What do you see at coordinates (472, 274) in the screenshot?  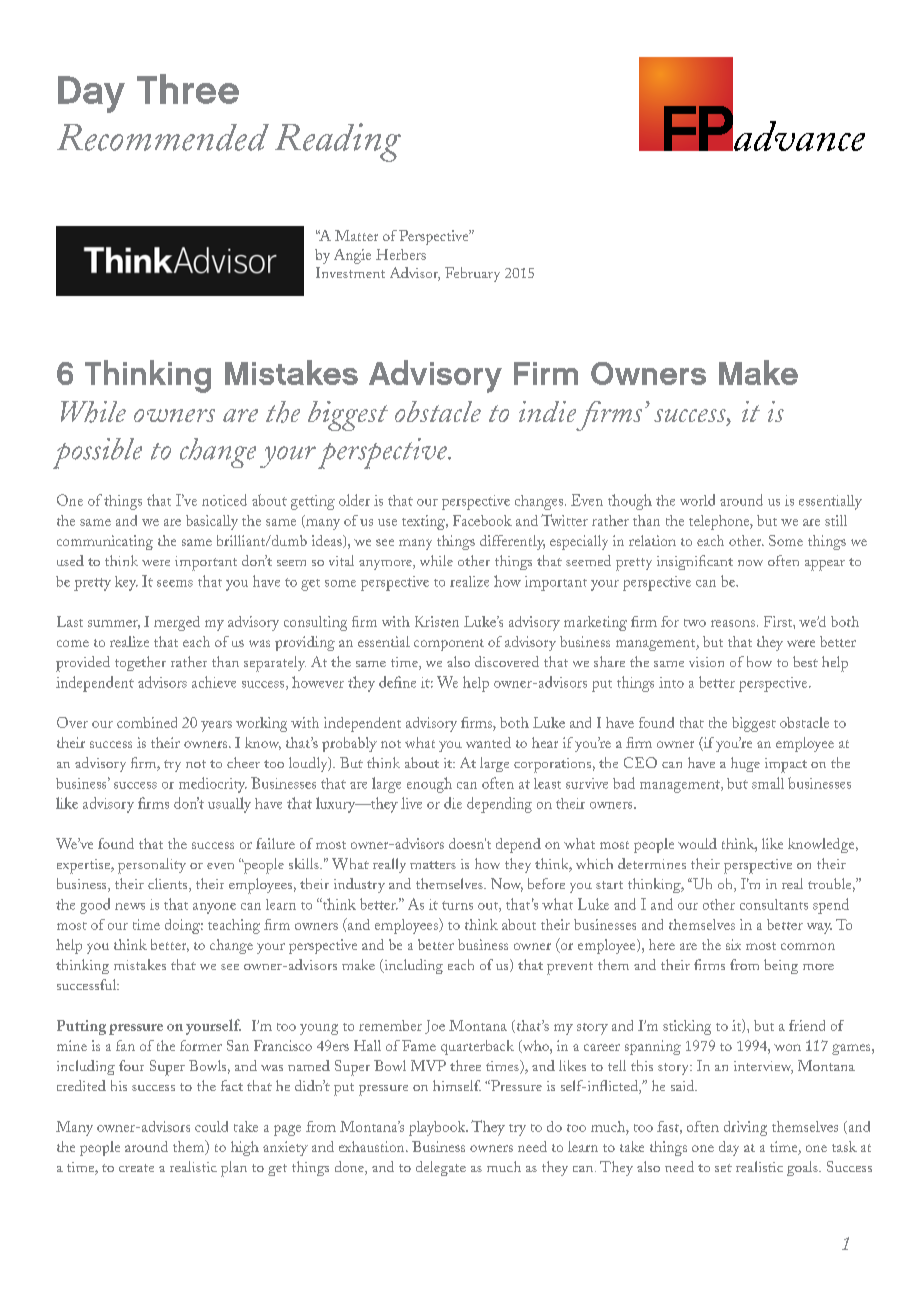 I see `February` at bounding box center [472, 274].
